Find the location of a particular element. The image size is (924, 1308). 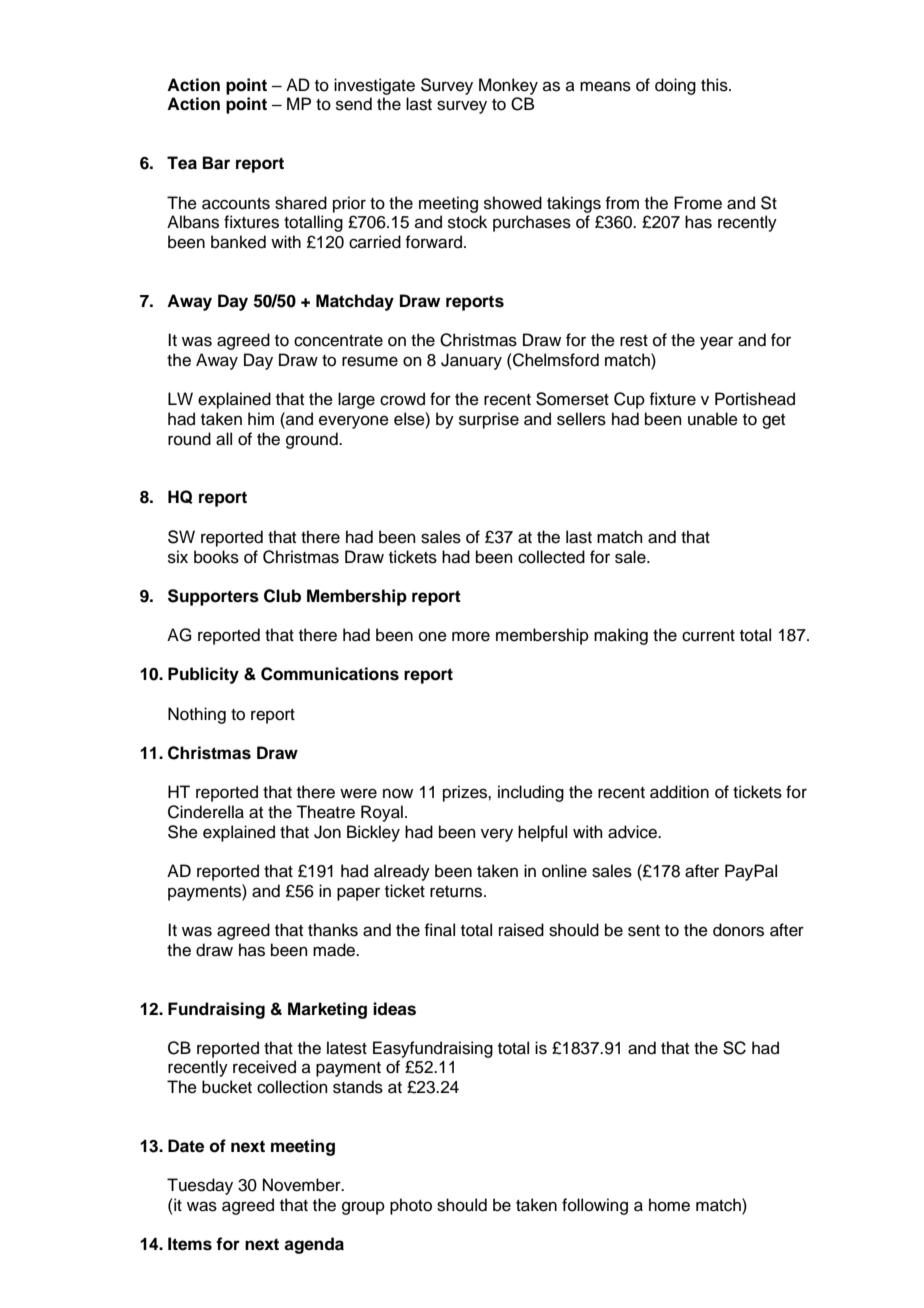

this is located at coordinates (715, 85).
